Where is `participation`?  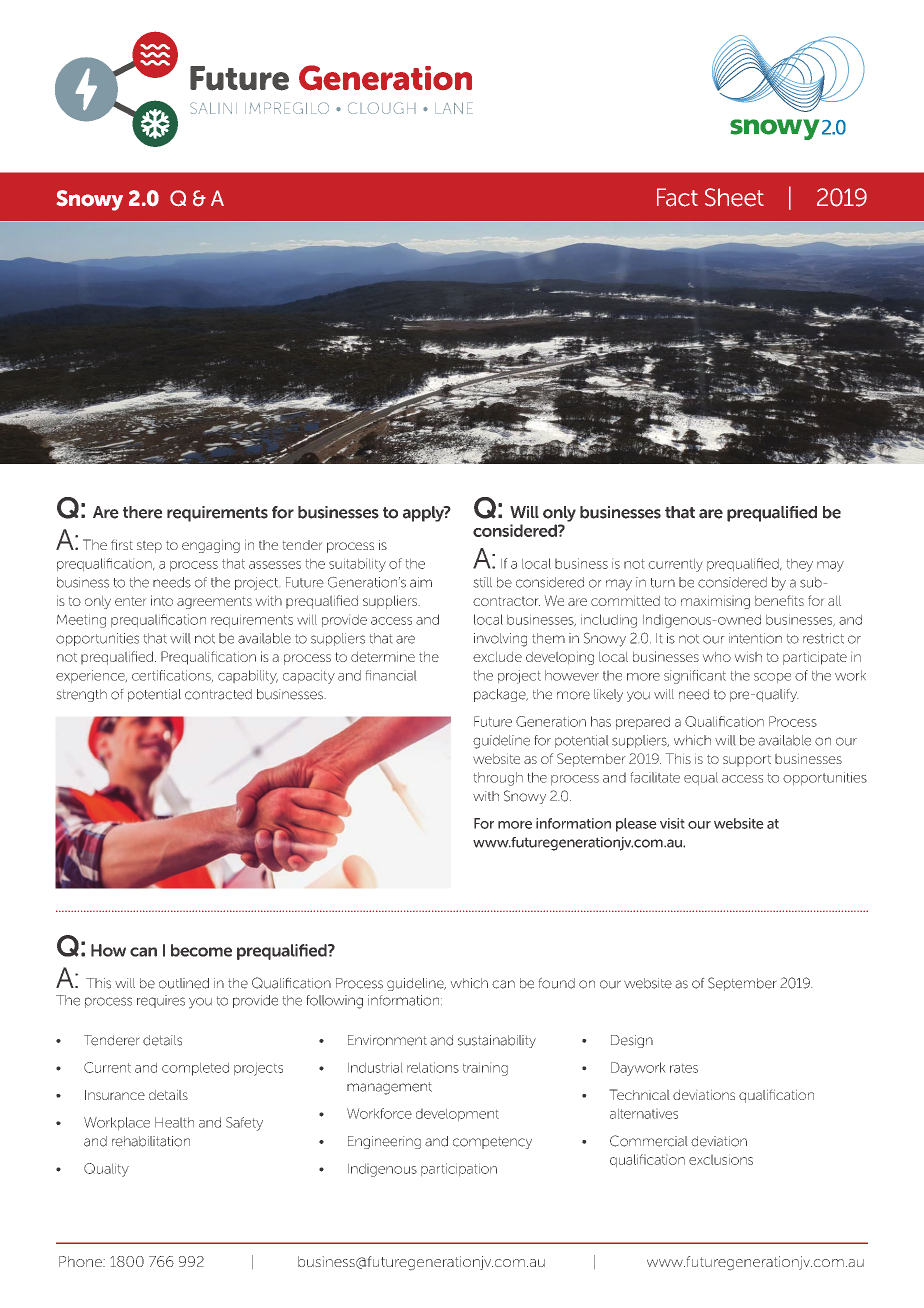 participation is located at coordinates (459, 1170).
